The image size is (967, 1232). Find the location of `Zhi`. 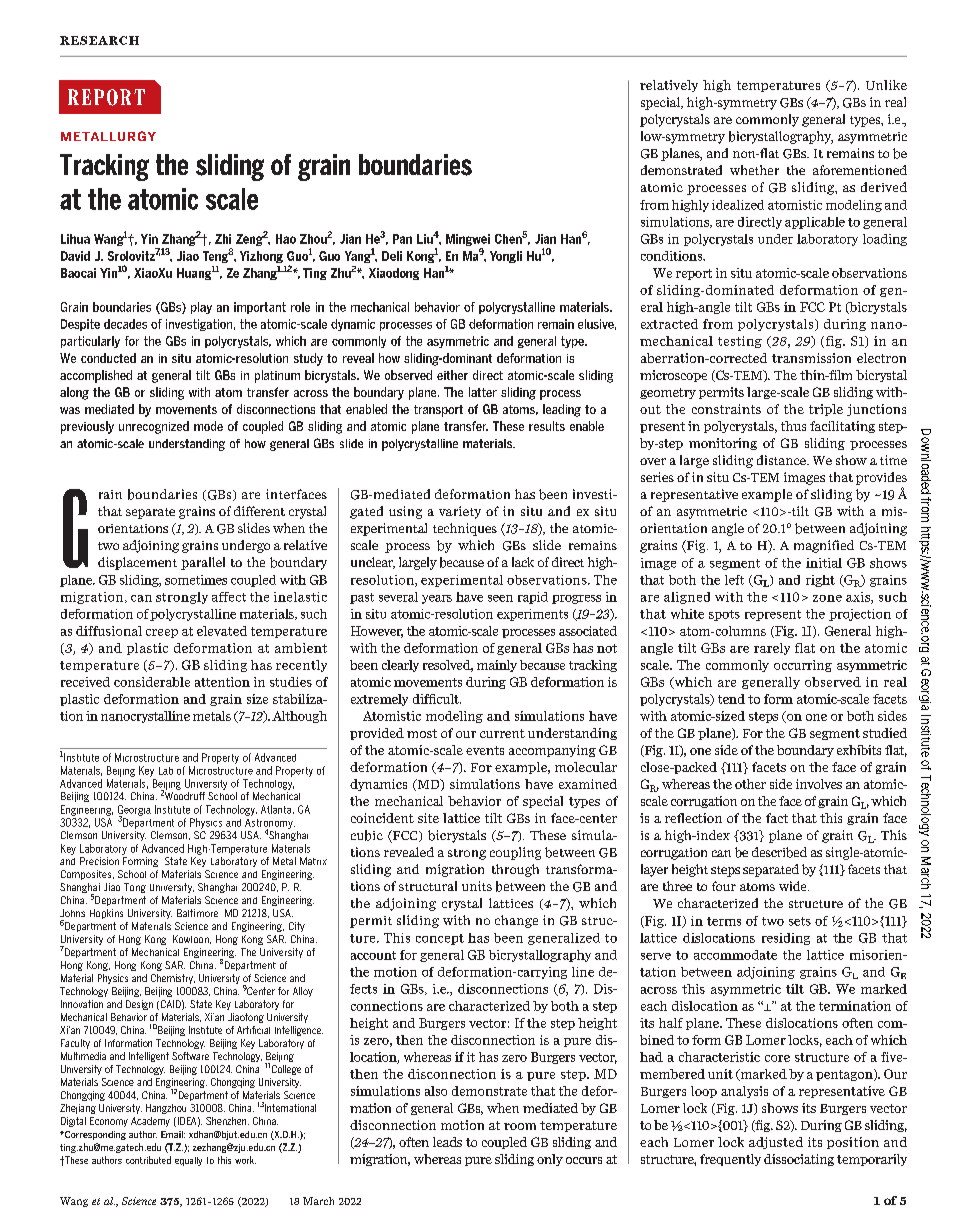

Zhi is located at coordinates (223, 239).
